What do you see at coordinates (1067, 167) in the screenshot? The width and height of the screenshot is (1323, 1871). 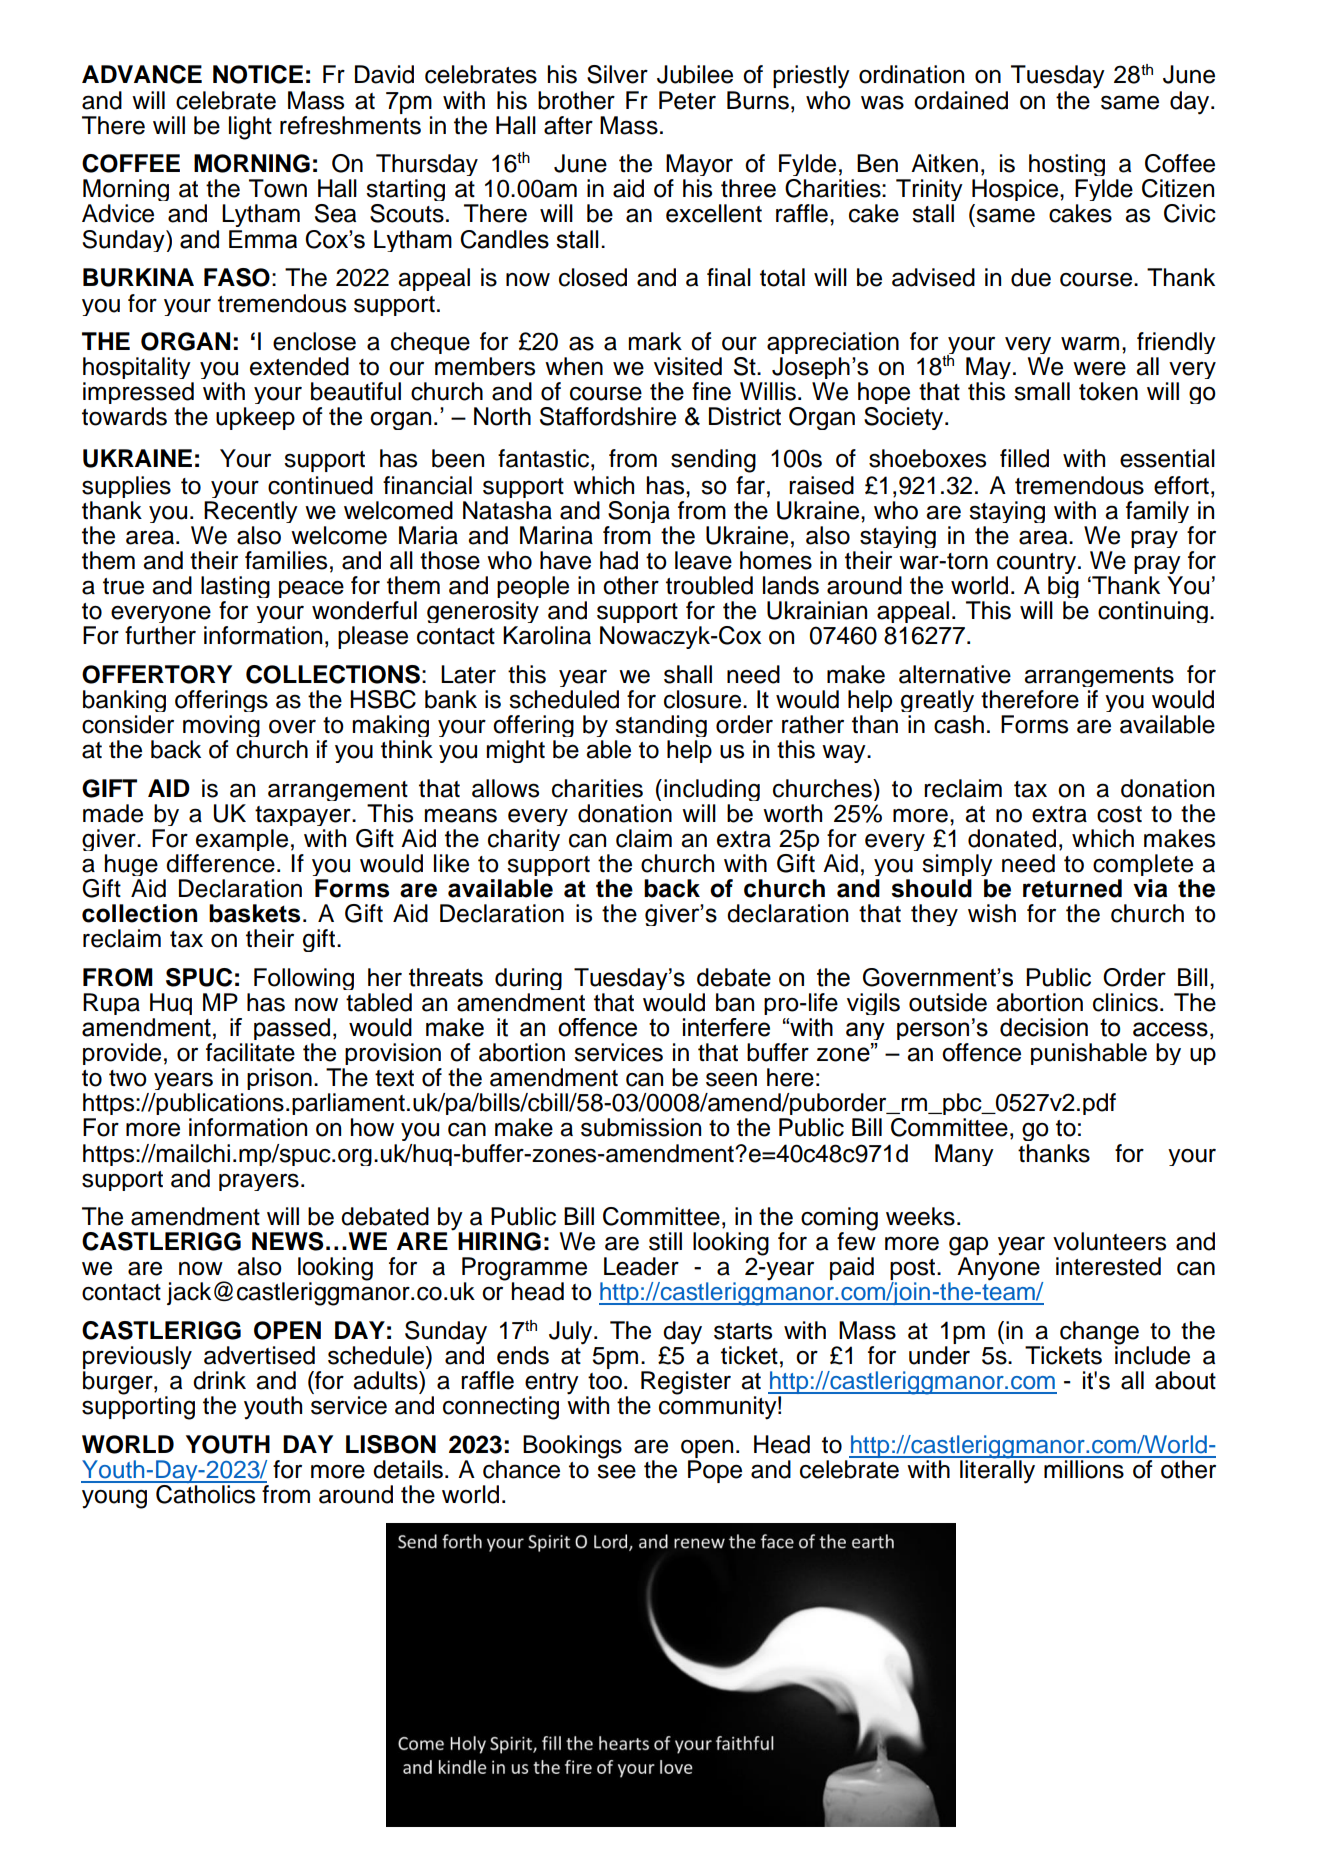 I see `hosting` at bounding box center [1067, 167].
